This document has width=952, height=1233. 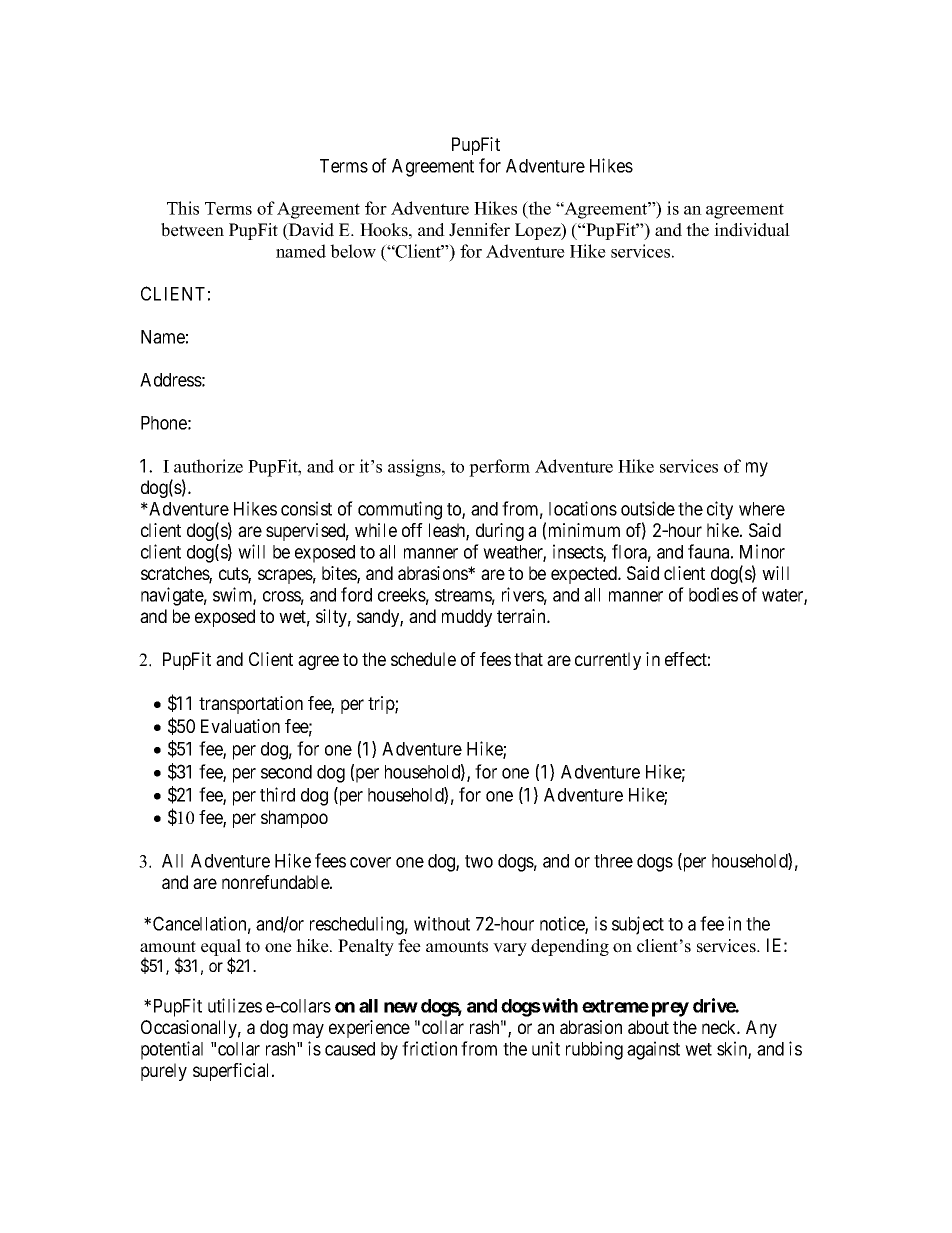 What do you see at coordinates (294, 819) in the document?
I see `shampoo` at bounding box center [294, 819].
